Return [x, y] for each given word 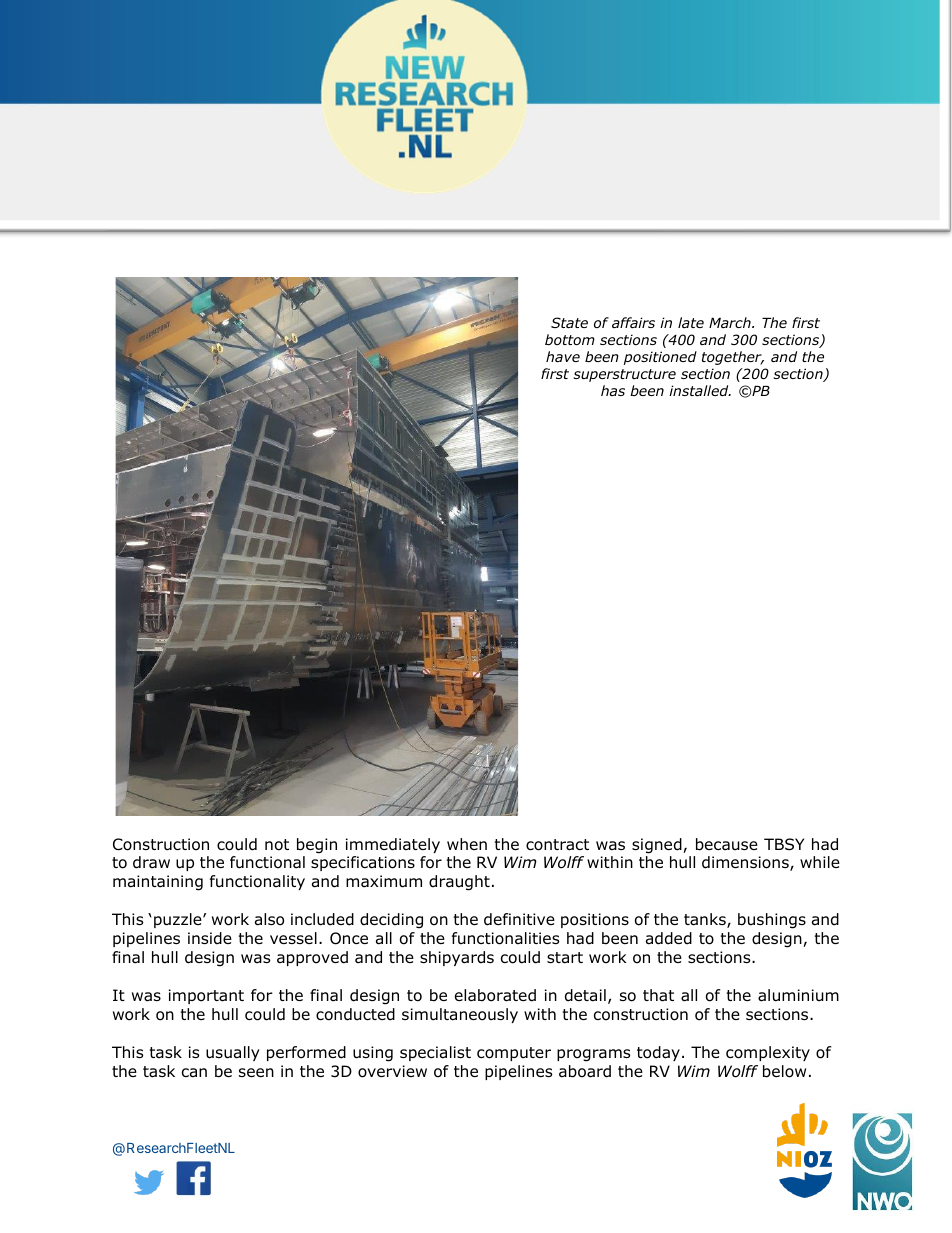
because [727, 844]
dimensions [746, 863]
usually [233, 1053]
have [563, 356]
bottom [570, 339]
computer [514, 1054]
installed [700, 390]
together [733, 358]
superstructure [624, 375]
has [613, 390]
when [467, 844]
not [277, 845]
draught [459, 883]
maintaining [158, 883]
